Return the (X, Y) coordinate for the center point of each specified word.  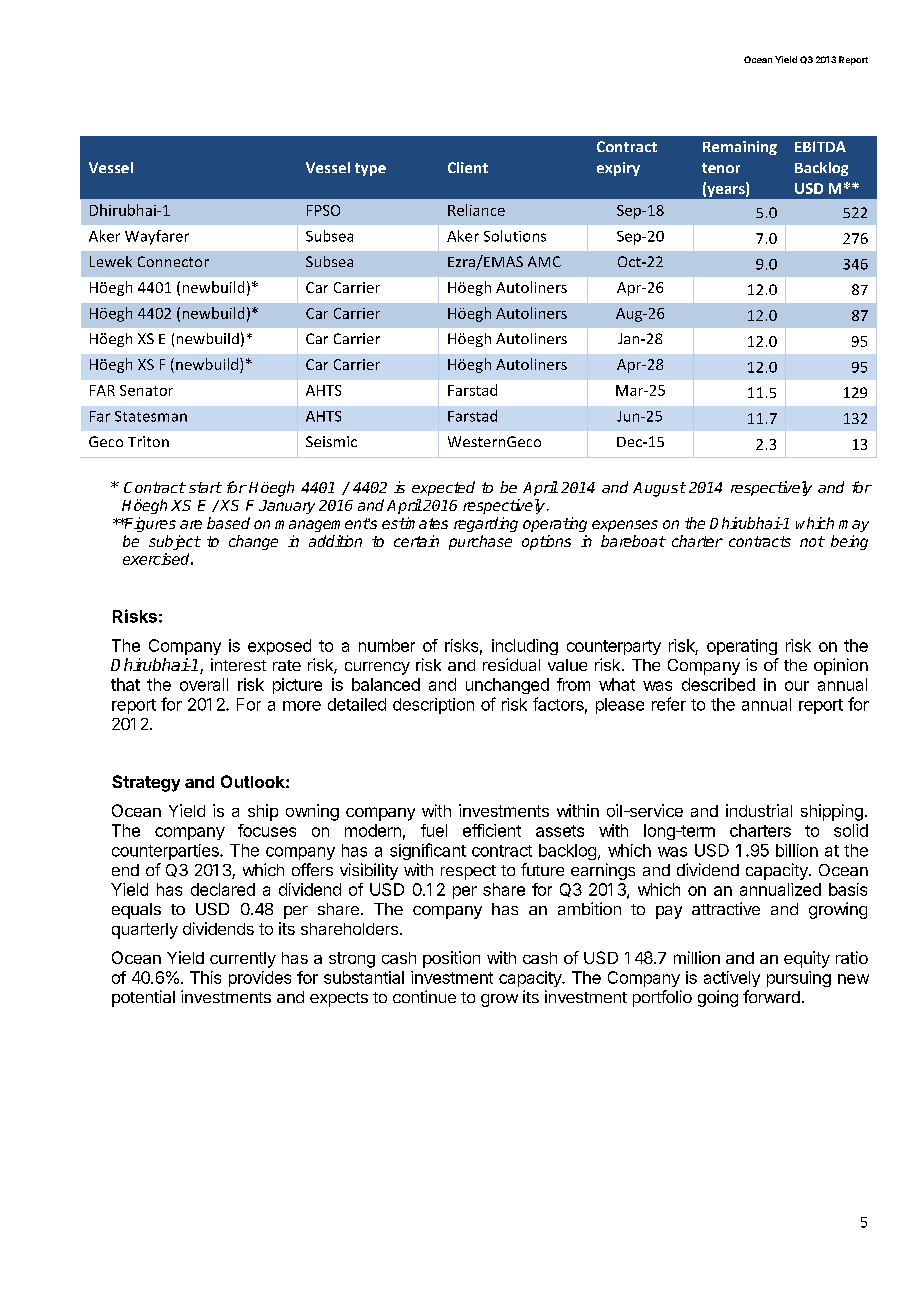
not (812, 541)
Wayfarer (157, 237)
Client (468, 167)
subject (175, 542)
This (205, 977)
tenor (721, 168)
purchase (480, 542)
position (451, 959)
